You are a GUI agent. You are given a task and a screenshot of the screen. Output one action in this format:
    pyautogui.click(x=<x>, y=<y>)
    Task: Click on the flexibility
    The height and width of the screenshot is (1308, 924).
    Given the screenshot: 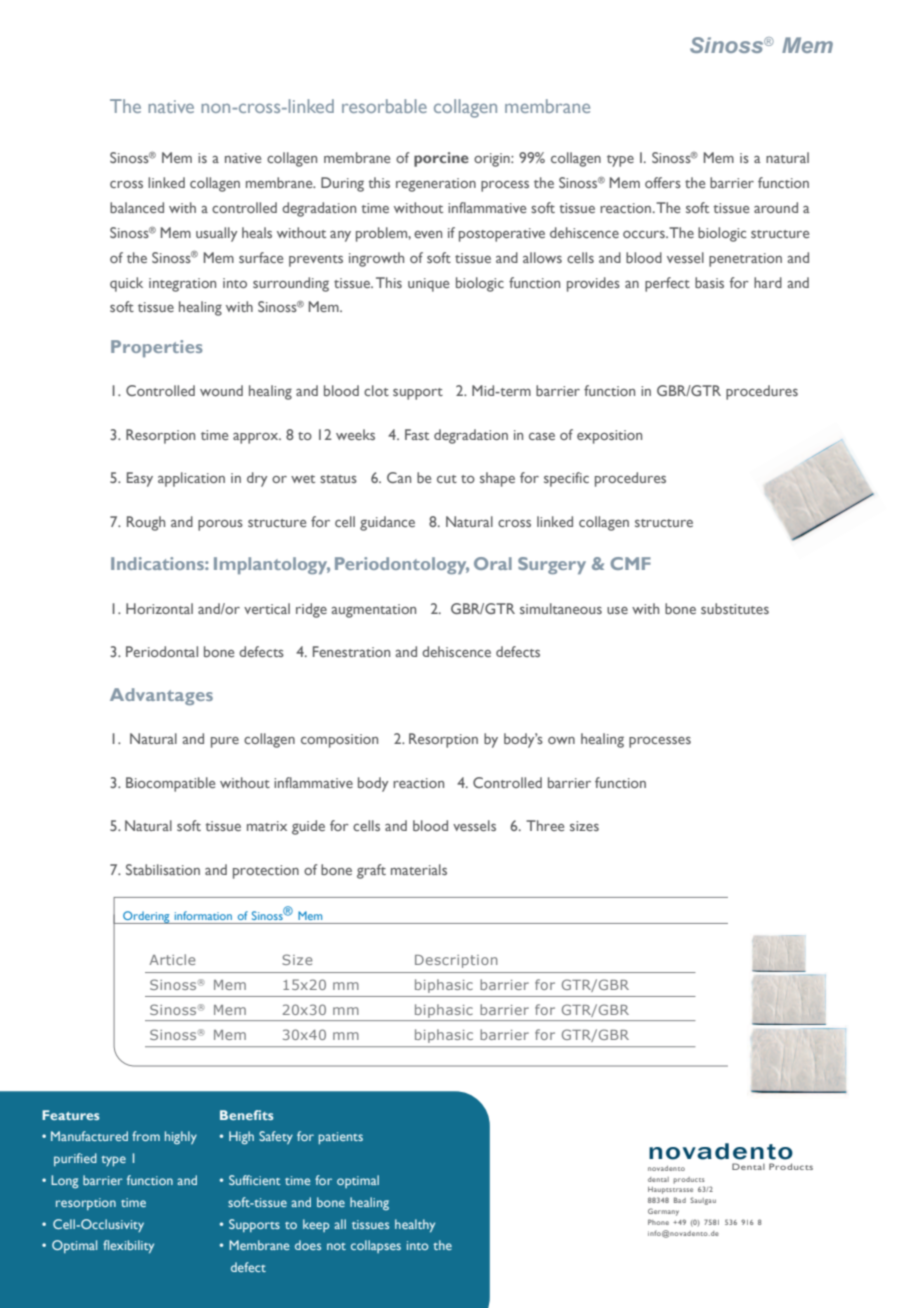 What is the action you would take?
    pyautogui.click(x=128, y=1246)
